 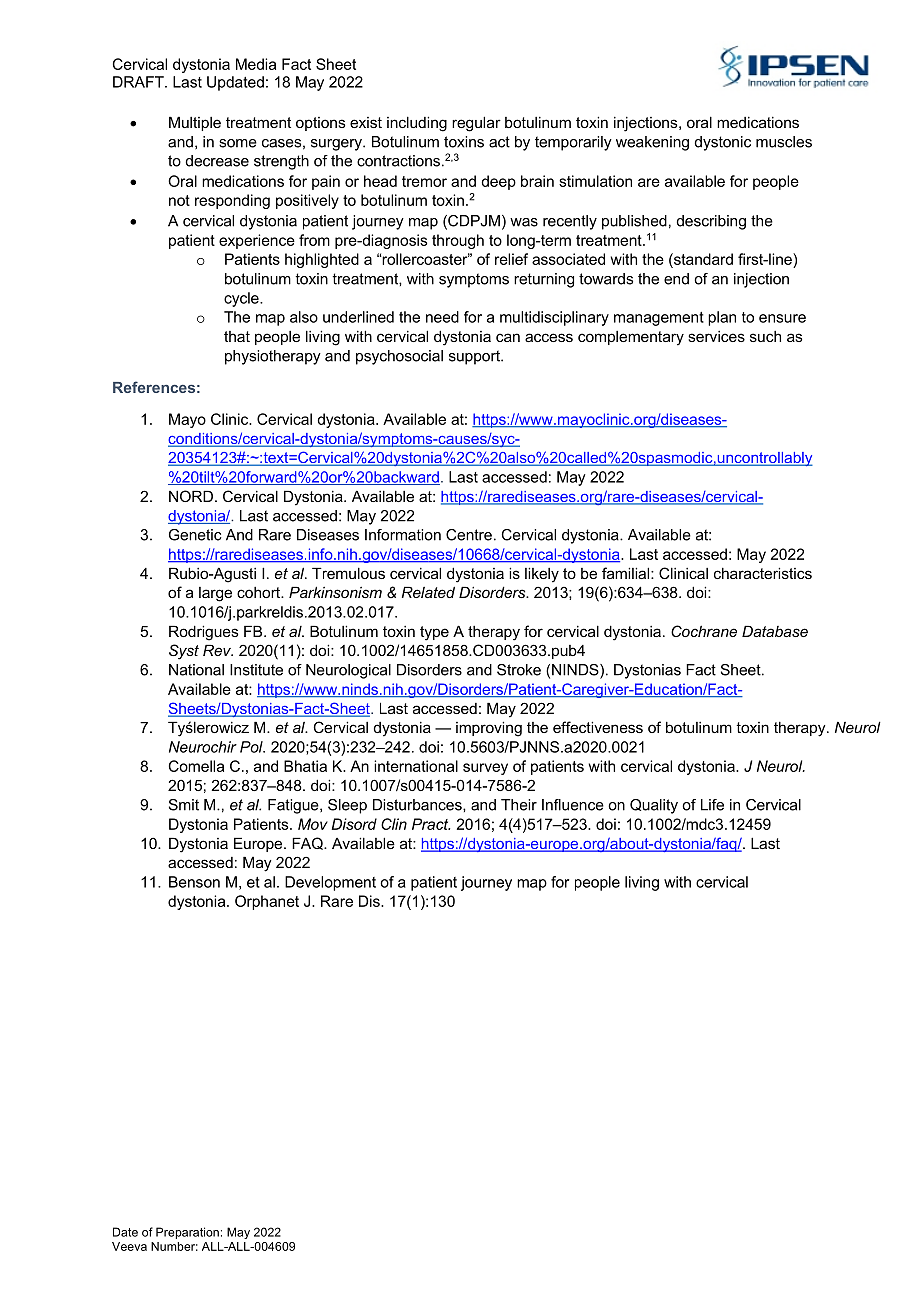 I want to click on Preparation, so click(x=187, y=1233).
